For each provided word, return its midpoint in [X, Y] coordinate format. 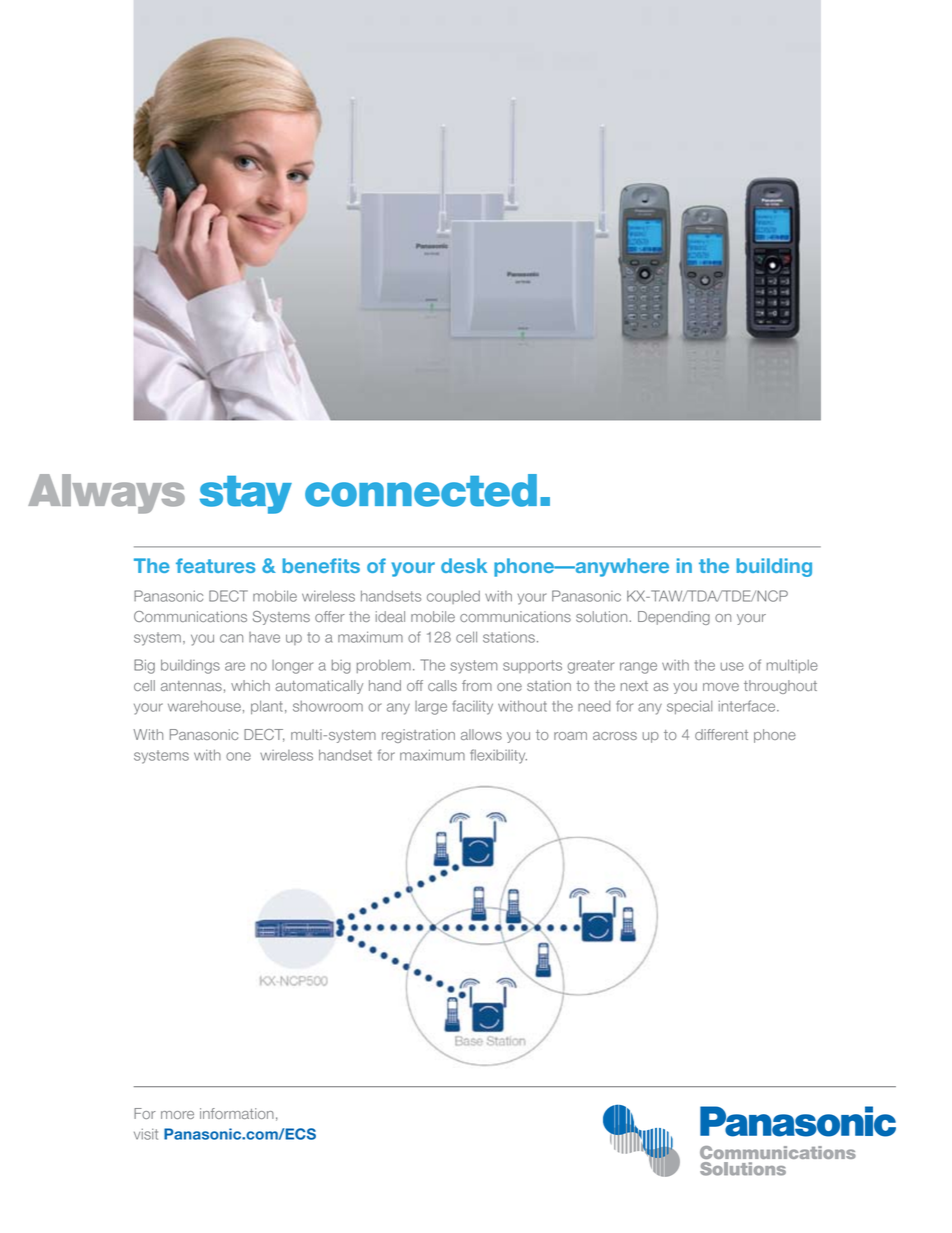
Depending [674, 618]
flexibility [498, 756]
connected [421, 490]
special [689, 707]
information [237, 1113]
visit [146, 1134]
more [177, 1115]
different [721, 734]
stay [246, 495]
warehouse [204, 706]
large [431, 708]
